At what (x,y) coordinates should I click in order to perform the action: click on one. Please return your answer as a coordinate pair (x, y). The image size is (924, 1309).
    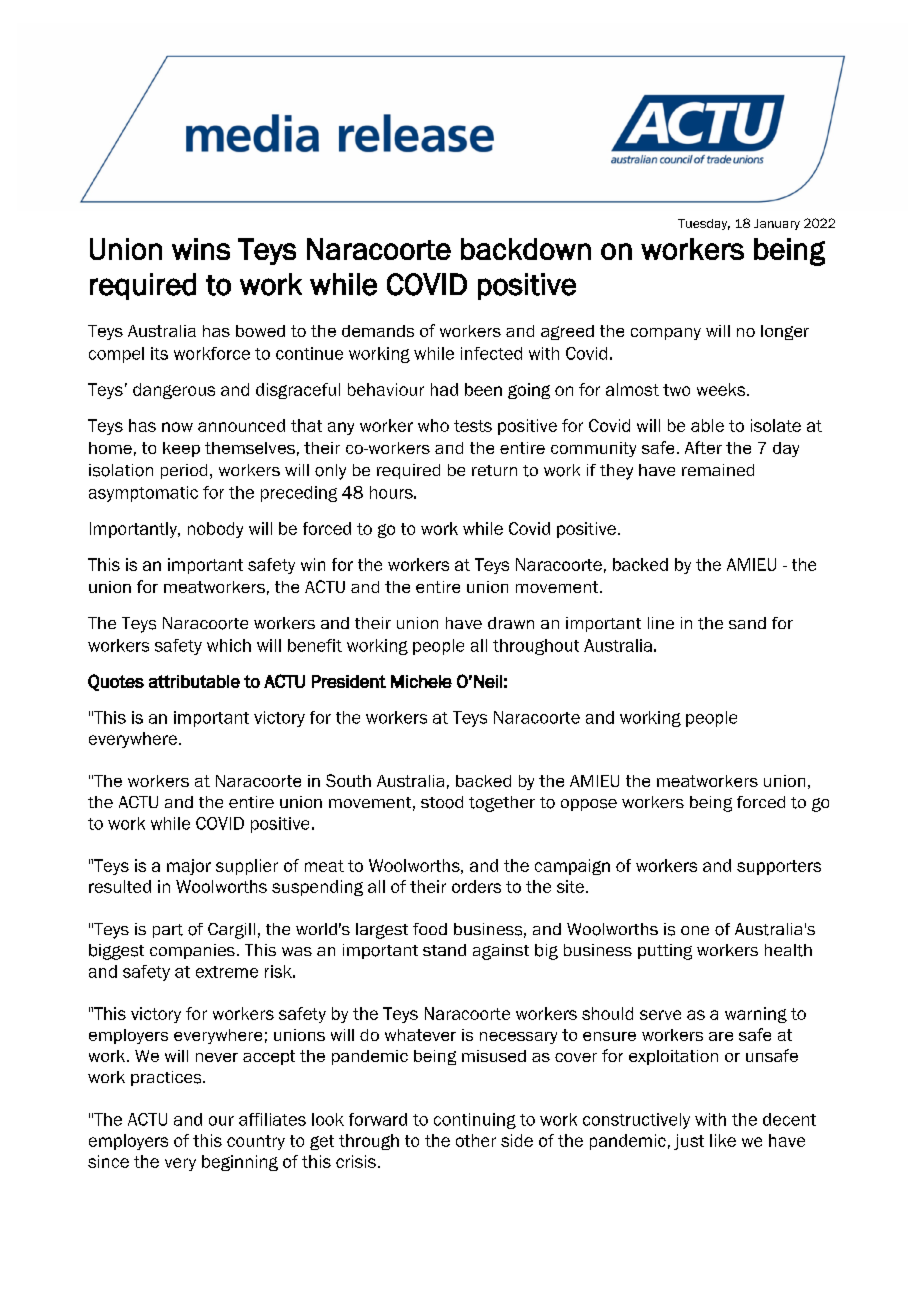
    Looking at the image, I should click on (695, 930).
